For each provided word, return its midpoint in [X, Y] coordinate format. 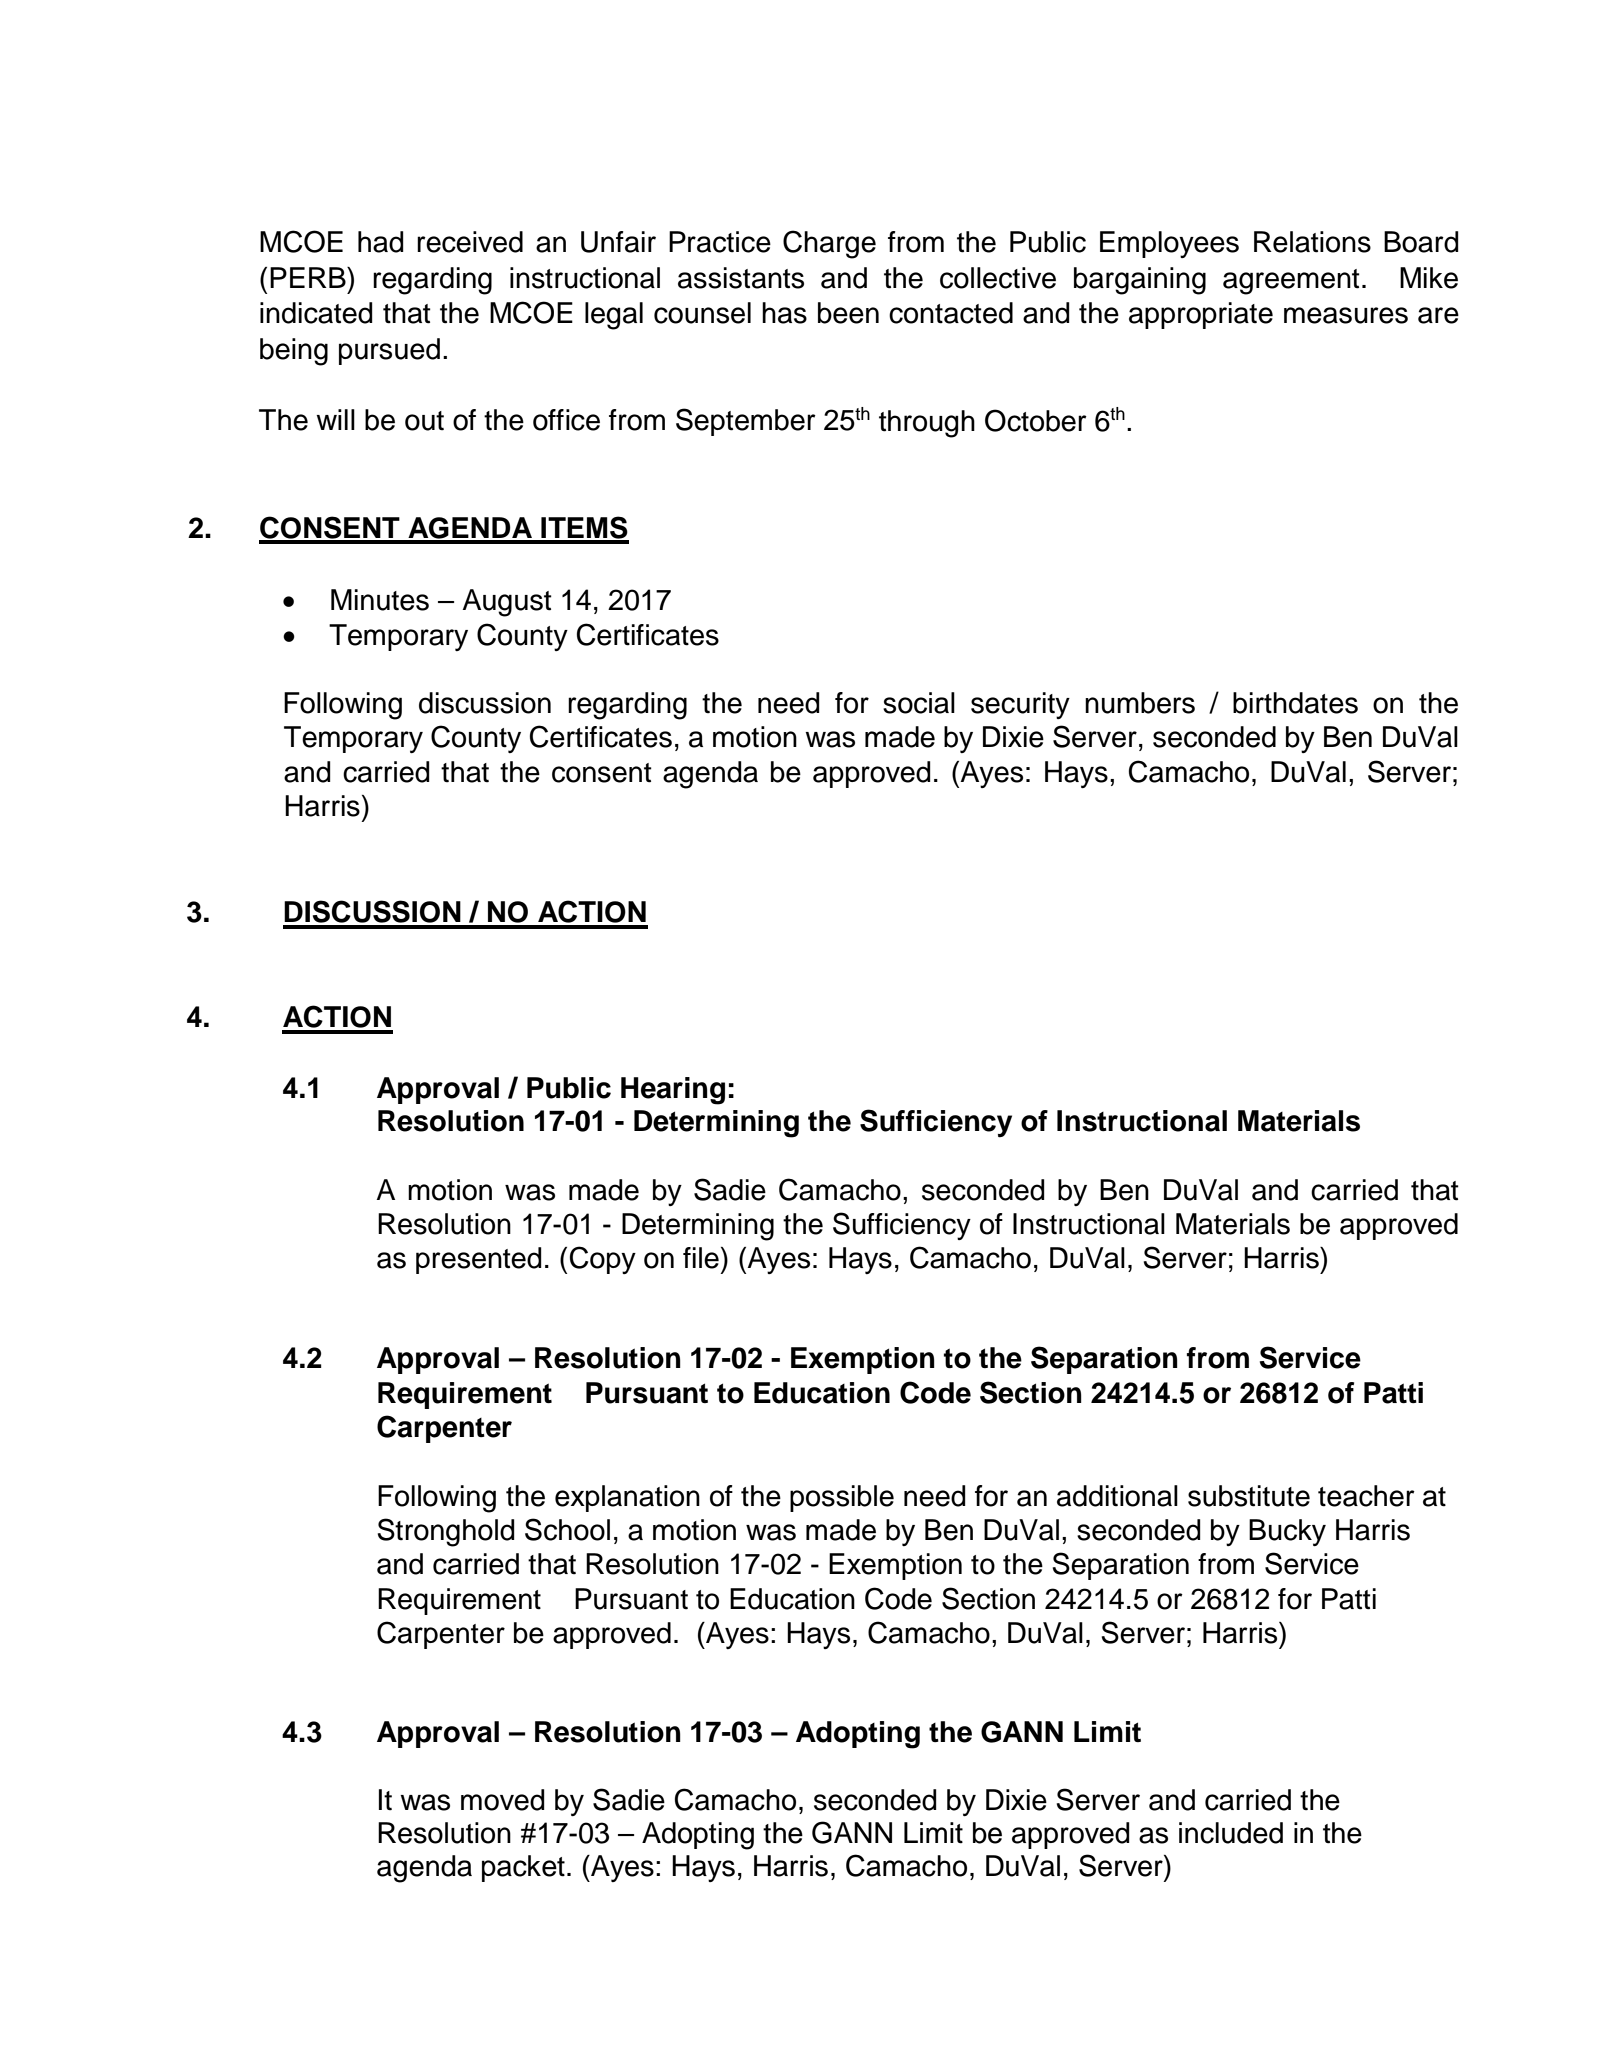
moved [503, 1800]
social [919, 703]
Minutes [380, 600]
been [848, 313]
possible [842, 1498]
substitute [1249, 1496]
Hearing [673, 1091]
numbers [1140, 703]
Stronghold [446, 1532]
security [1020, 705]
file [701, 1258]
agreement [1291, 282]
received [470, 242]
